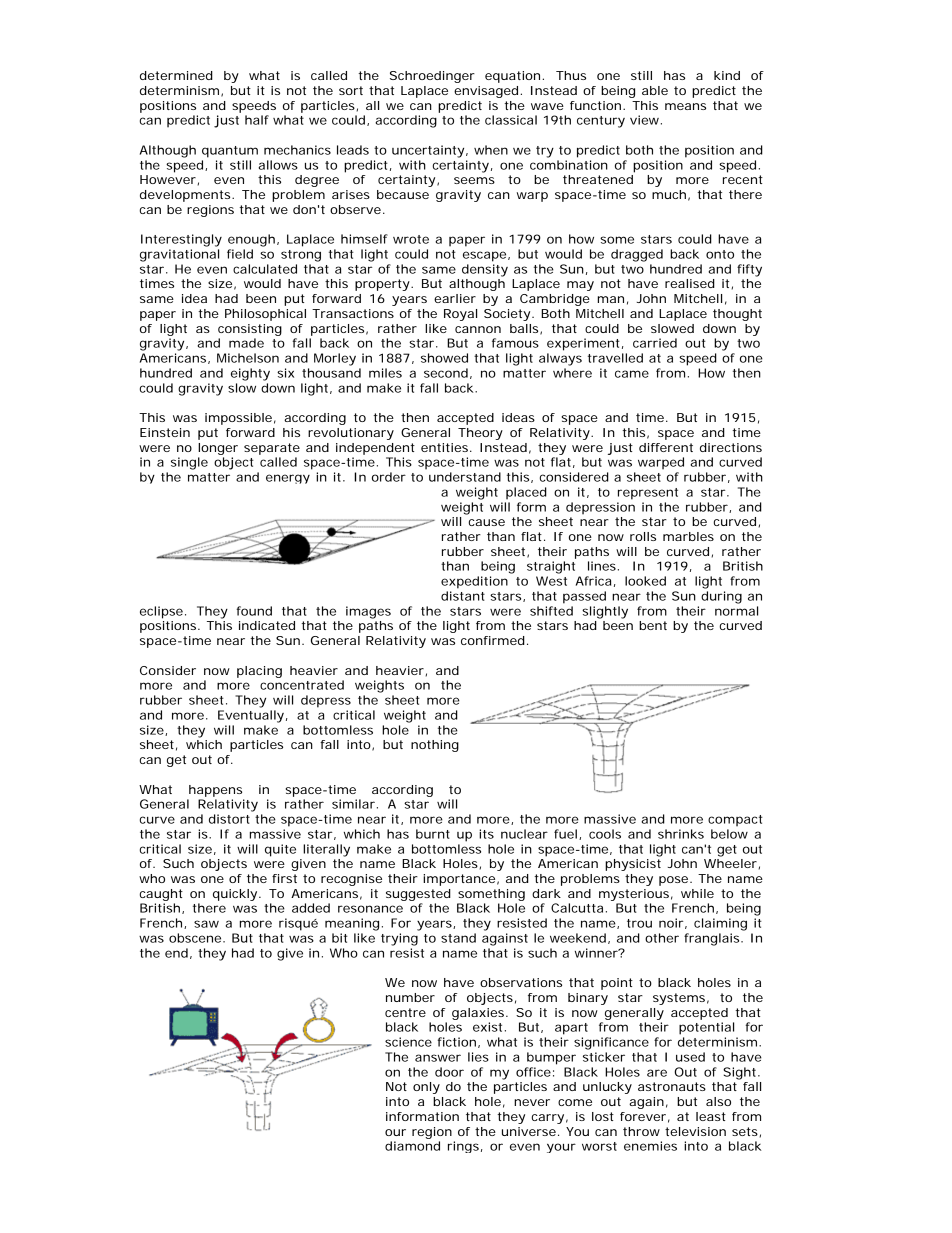 This image has width=952, height=1233. Describe the element at coordinates (487, 92) in the image. I see `envisaged` at that location.
